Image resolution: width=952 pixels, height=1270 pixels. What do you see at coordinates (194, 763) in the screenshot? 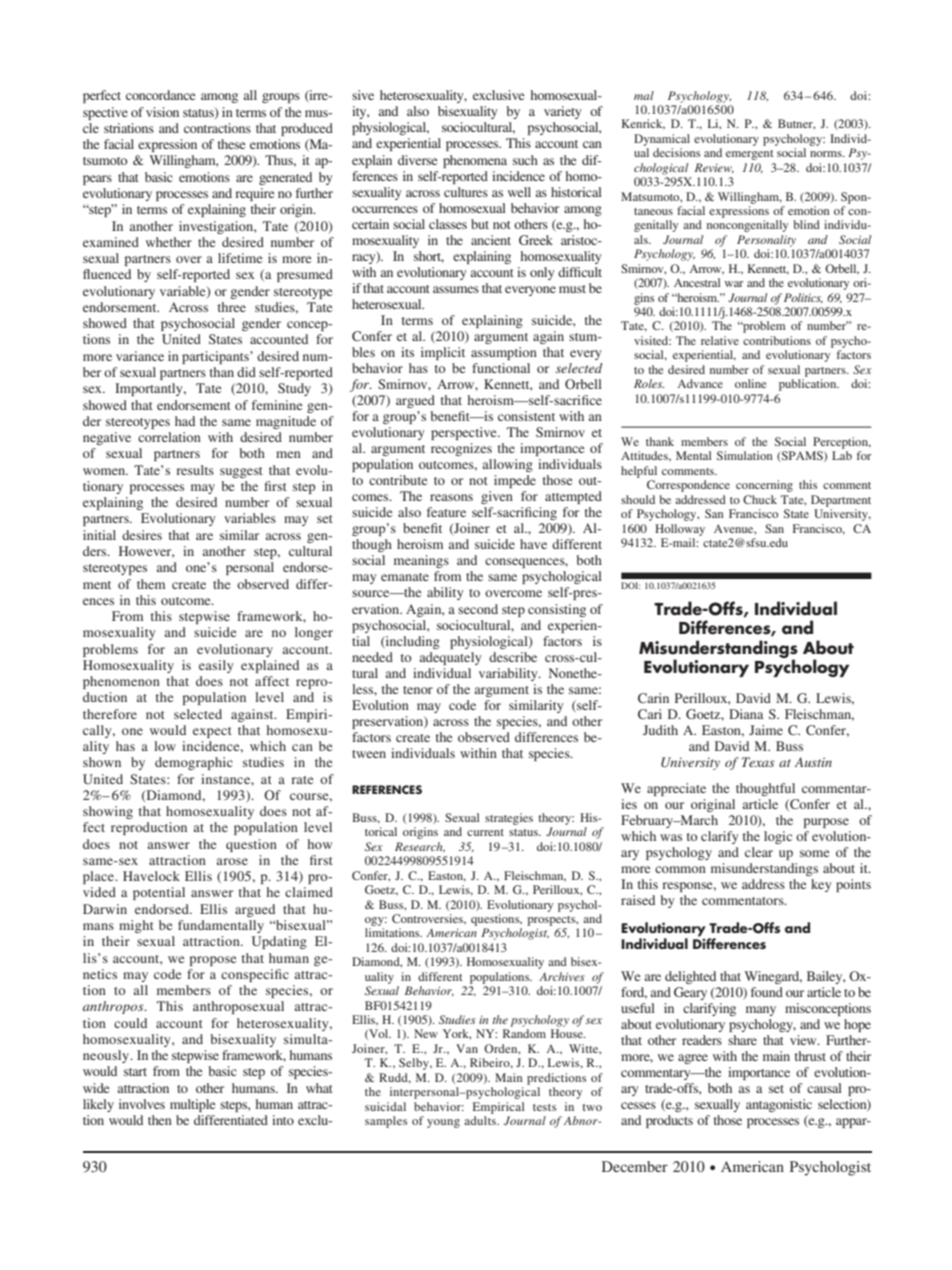
I see `demographic` at bounding box center [194, 763].
